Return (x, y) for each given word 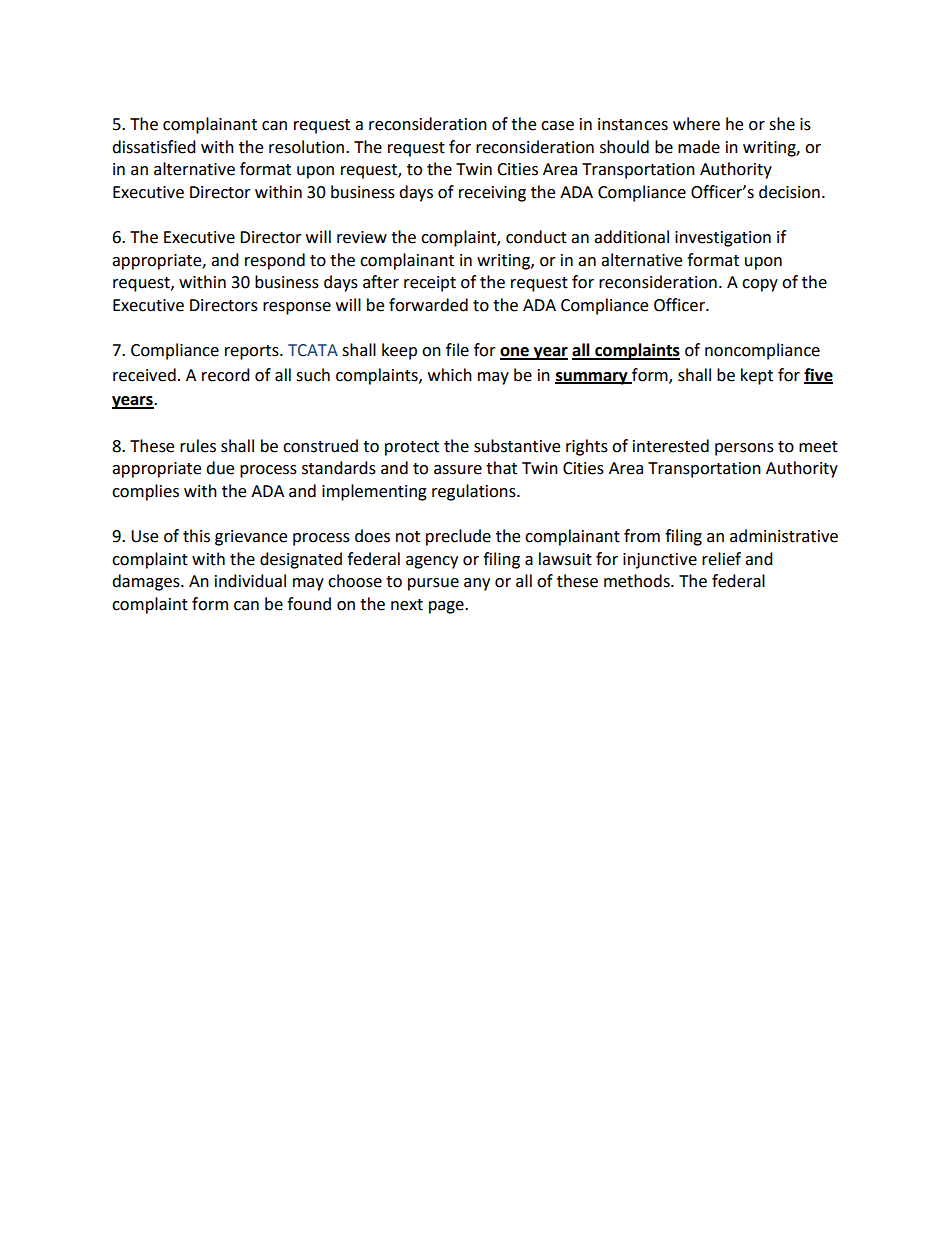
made (699, 147)
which (450, 375)
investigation (723, 239)
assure (458, 470)
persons (744, 449)
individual (250, 581)
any (477, 584)
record (226, 375)
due (220, 468)
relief (721, 559)
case (557, 126)
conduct (536, 237)
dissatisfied (154, 147)
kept (757, 376)
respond (275, 261)
